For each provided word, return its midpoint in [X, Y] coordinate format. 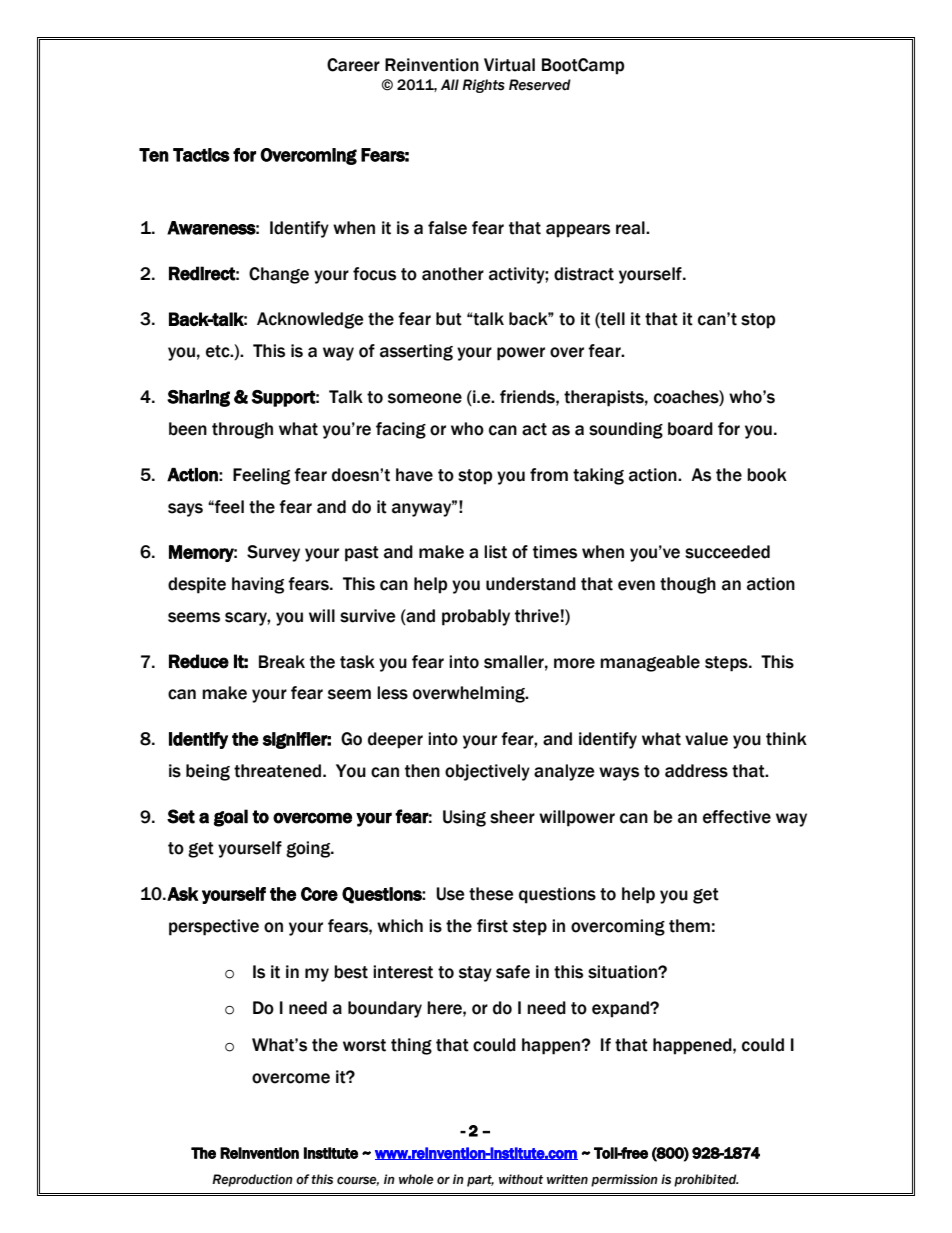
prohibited [706, 1180]
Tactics [201, 155]
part [480, 1181]
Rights [483, 86]
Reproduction [252, 1180]
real [631, 228]
